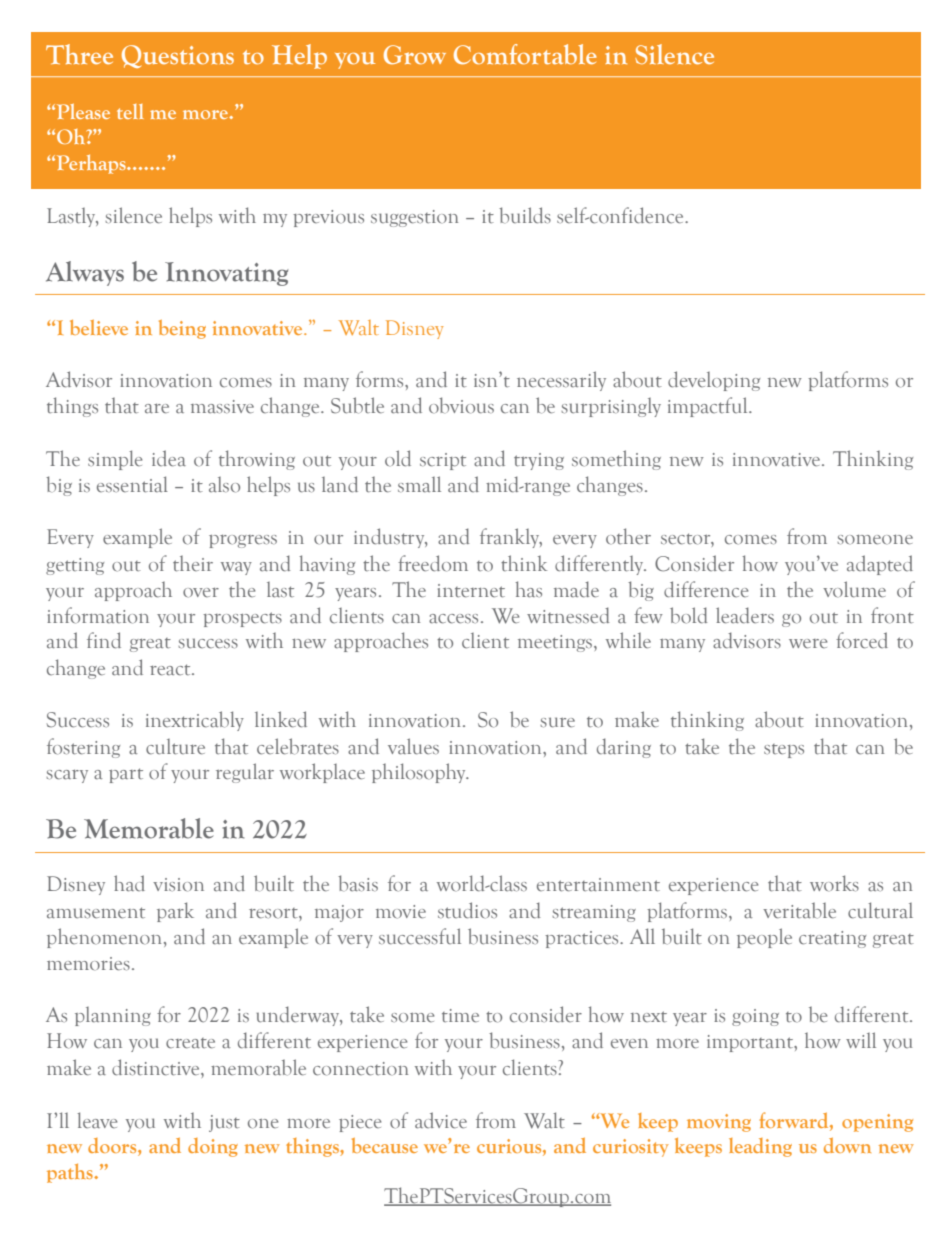 The image size is (952, 1233). I want to click on Comfortable, so click(525, 54).
